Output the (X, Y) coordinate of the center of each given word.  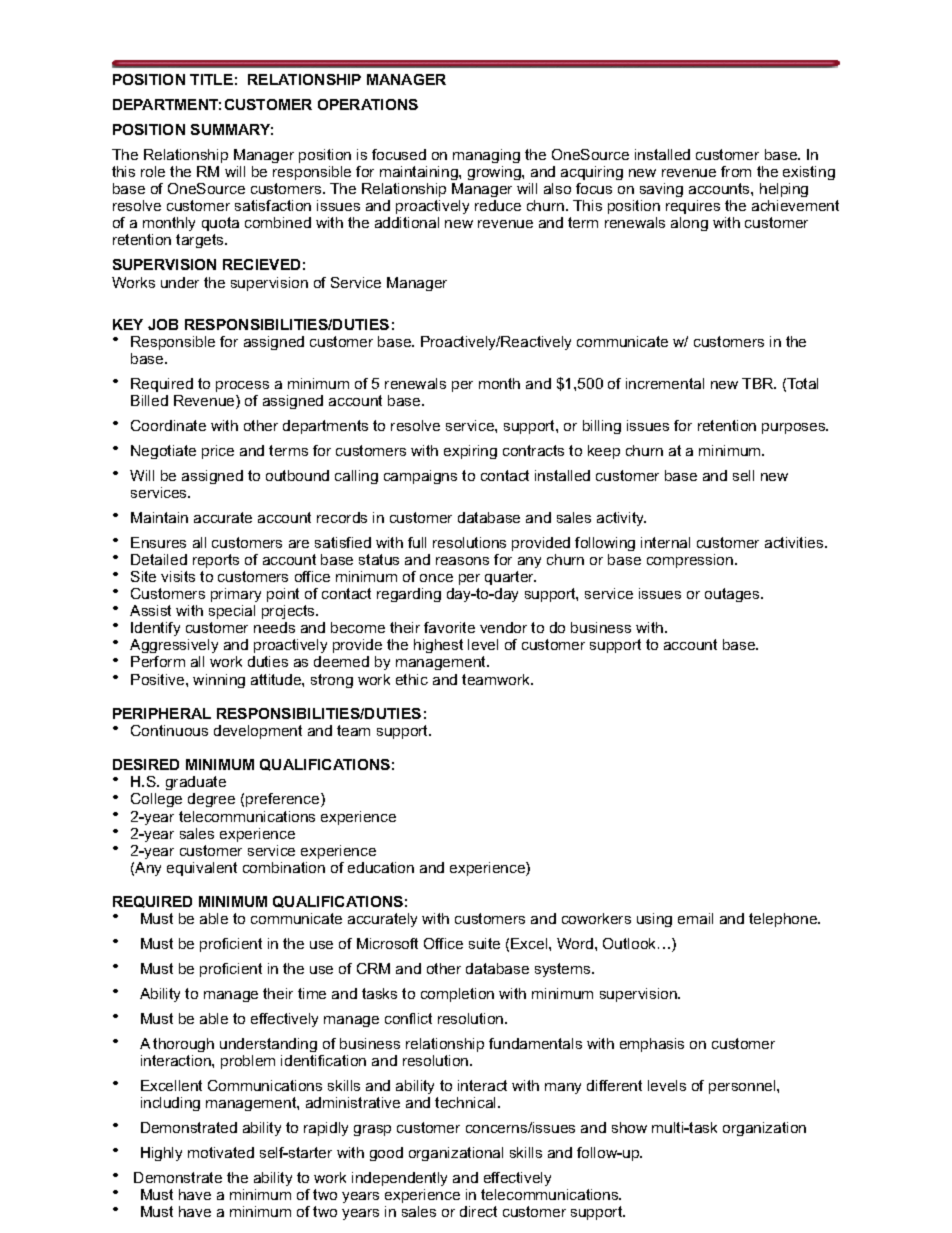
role (153, 171)
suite (484, 943)
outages (733, 595)
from (736, 171)
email (695, 918)
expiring (470, 452)
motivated (221, 1152)
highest (438, 646)
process (242, 386)
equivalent (202, 869)
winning (219, 681)
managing (486, 156)
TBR (759, 383)
